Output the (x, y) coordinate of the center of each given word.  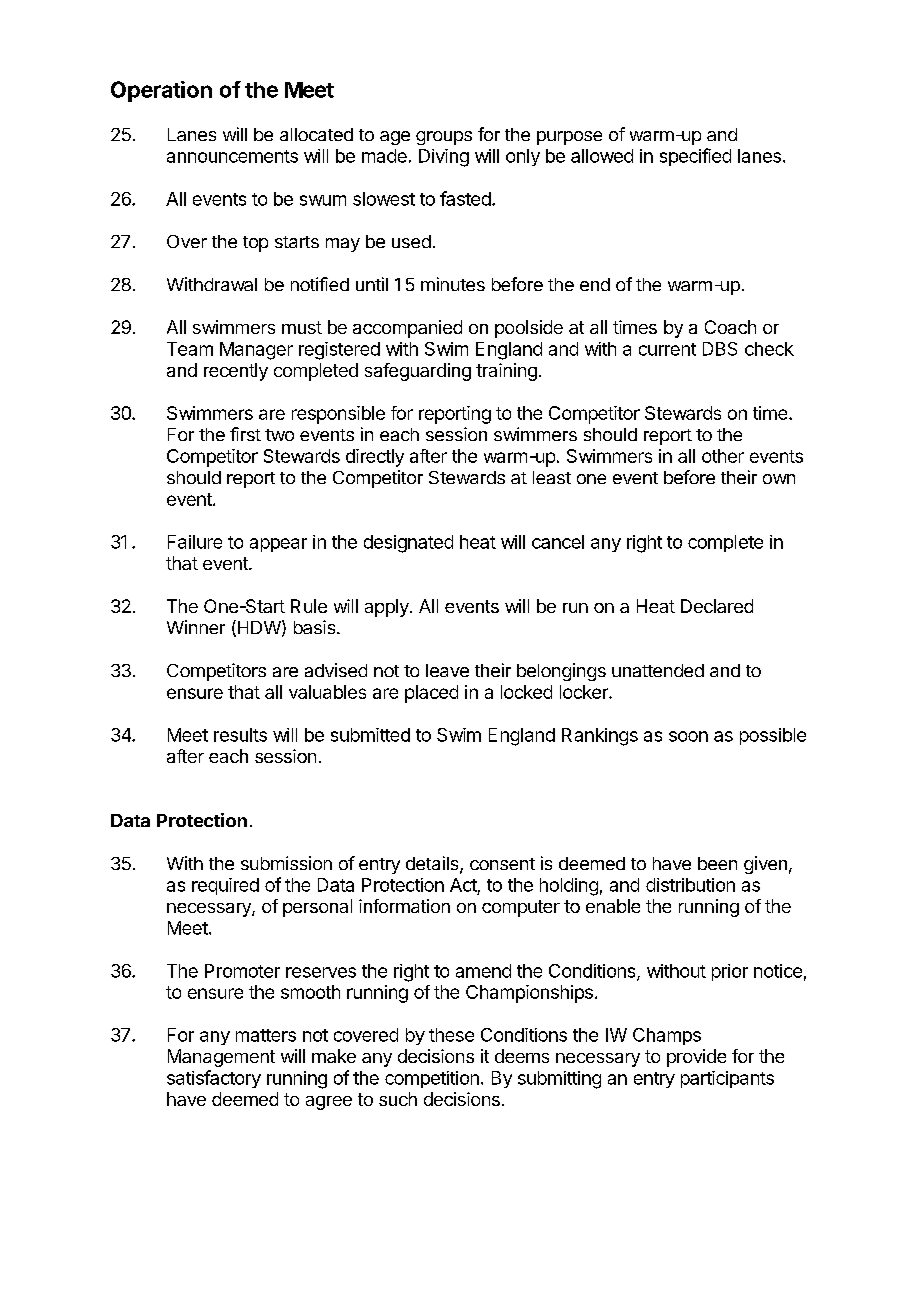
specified (695, 157)
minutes (453, 284)
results (240, 735)
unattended (658, 670)
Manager (256, 351)
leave (447, 670)
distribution (690, 885)
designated (408, 544)
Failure (195, 542)
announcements (232, 156)
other (723, 456)
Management (221, 1058)
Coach (730, 327)
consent (502, 864)
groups (444, 138)
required (225, 886)
